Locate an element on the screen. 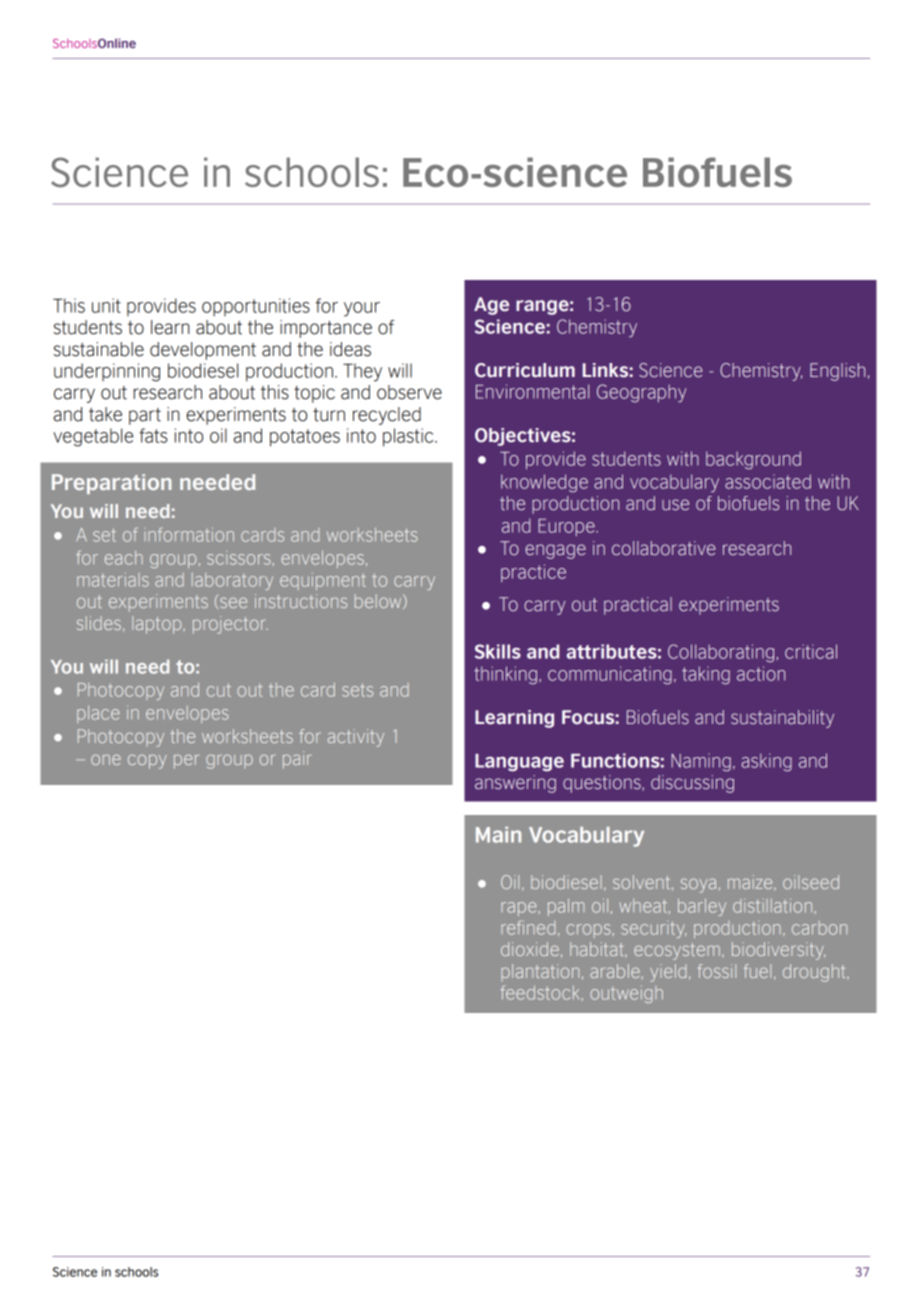 This screenshot has width=924, height=1307. Language is located at coordinates (519, 763).
